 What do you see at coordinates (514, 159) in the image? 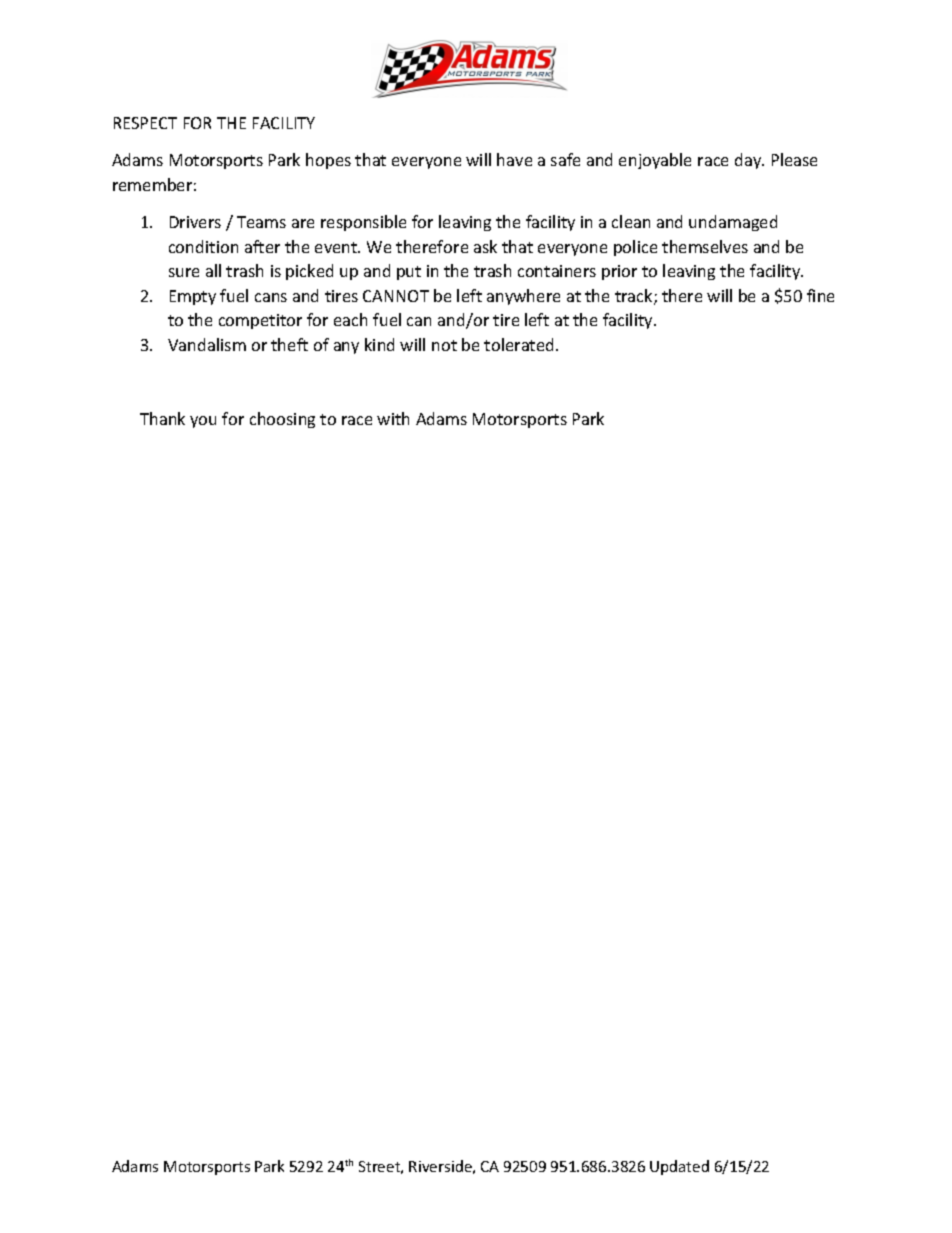
I see `have` at bounding box center [514, 159].
